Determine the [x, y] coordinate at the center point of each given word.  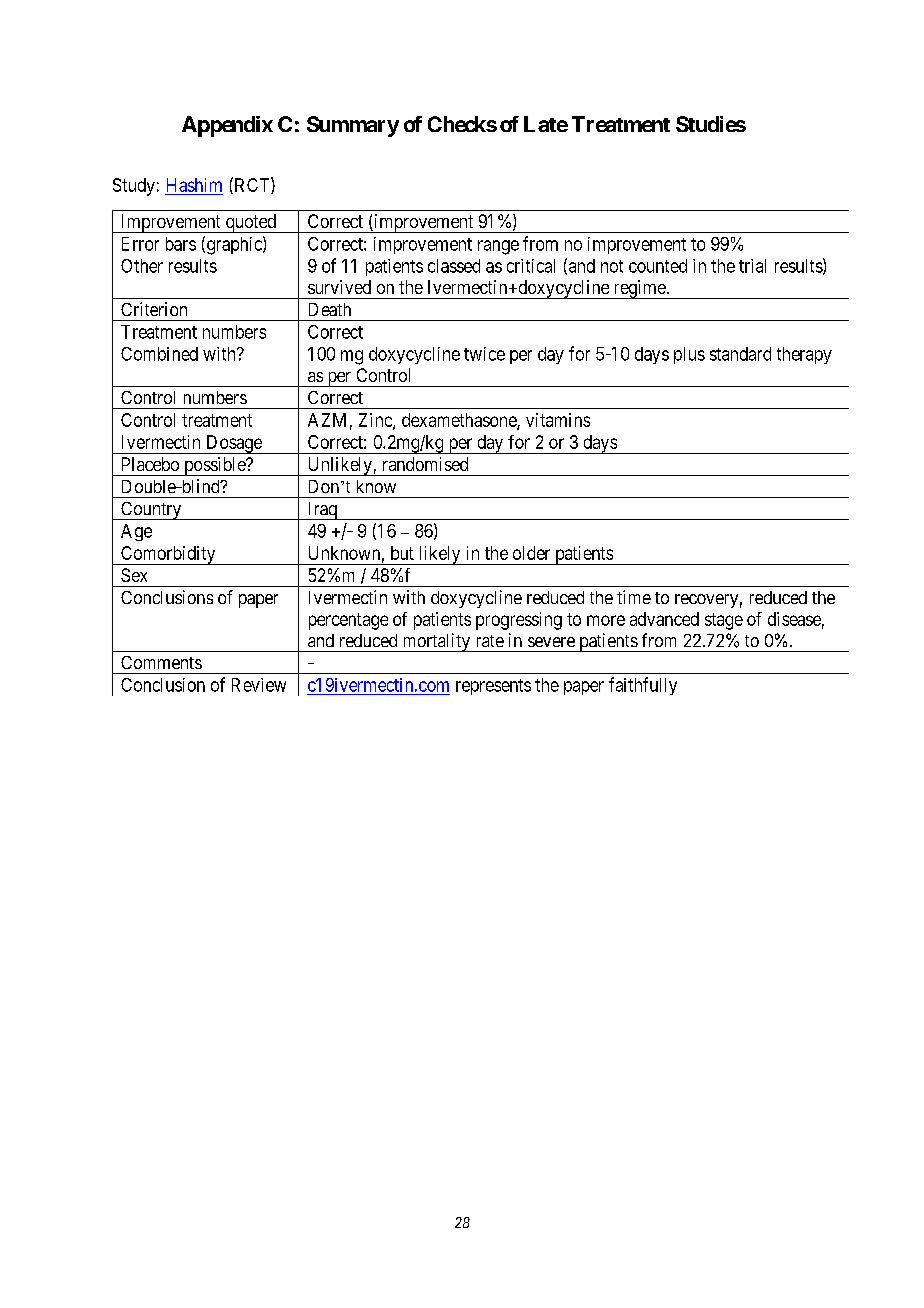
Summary [353, 126]
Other [142, 266]
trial [752, 266]
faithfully [643, 686]
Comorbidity [168, 555]
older [531, 553]
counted [658, 266]
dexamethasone [460, 421]
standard [740, 354]
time [634, 597]
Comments [161, 662]
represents [493, 687]
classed [454, 266]
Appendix [227, 126]
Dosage [234, 444]
